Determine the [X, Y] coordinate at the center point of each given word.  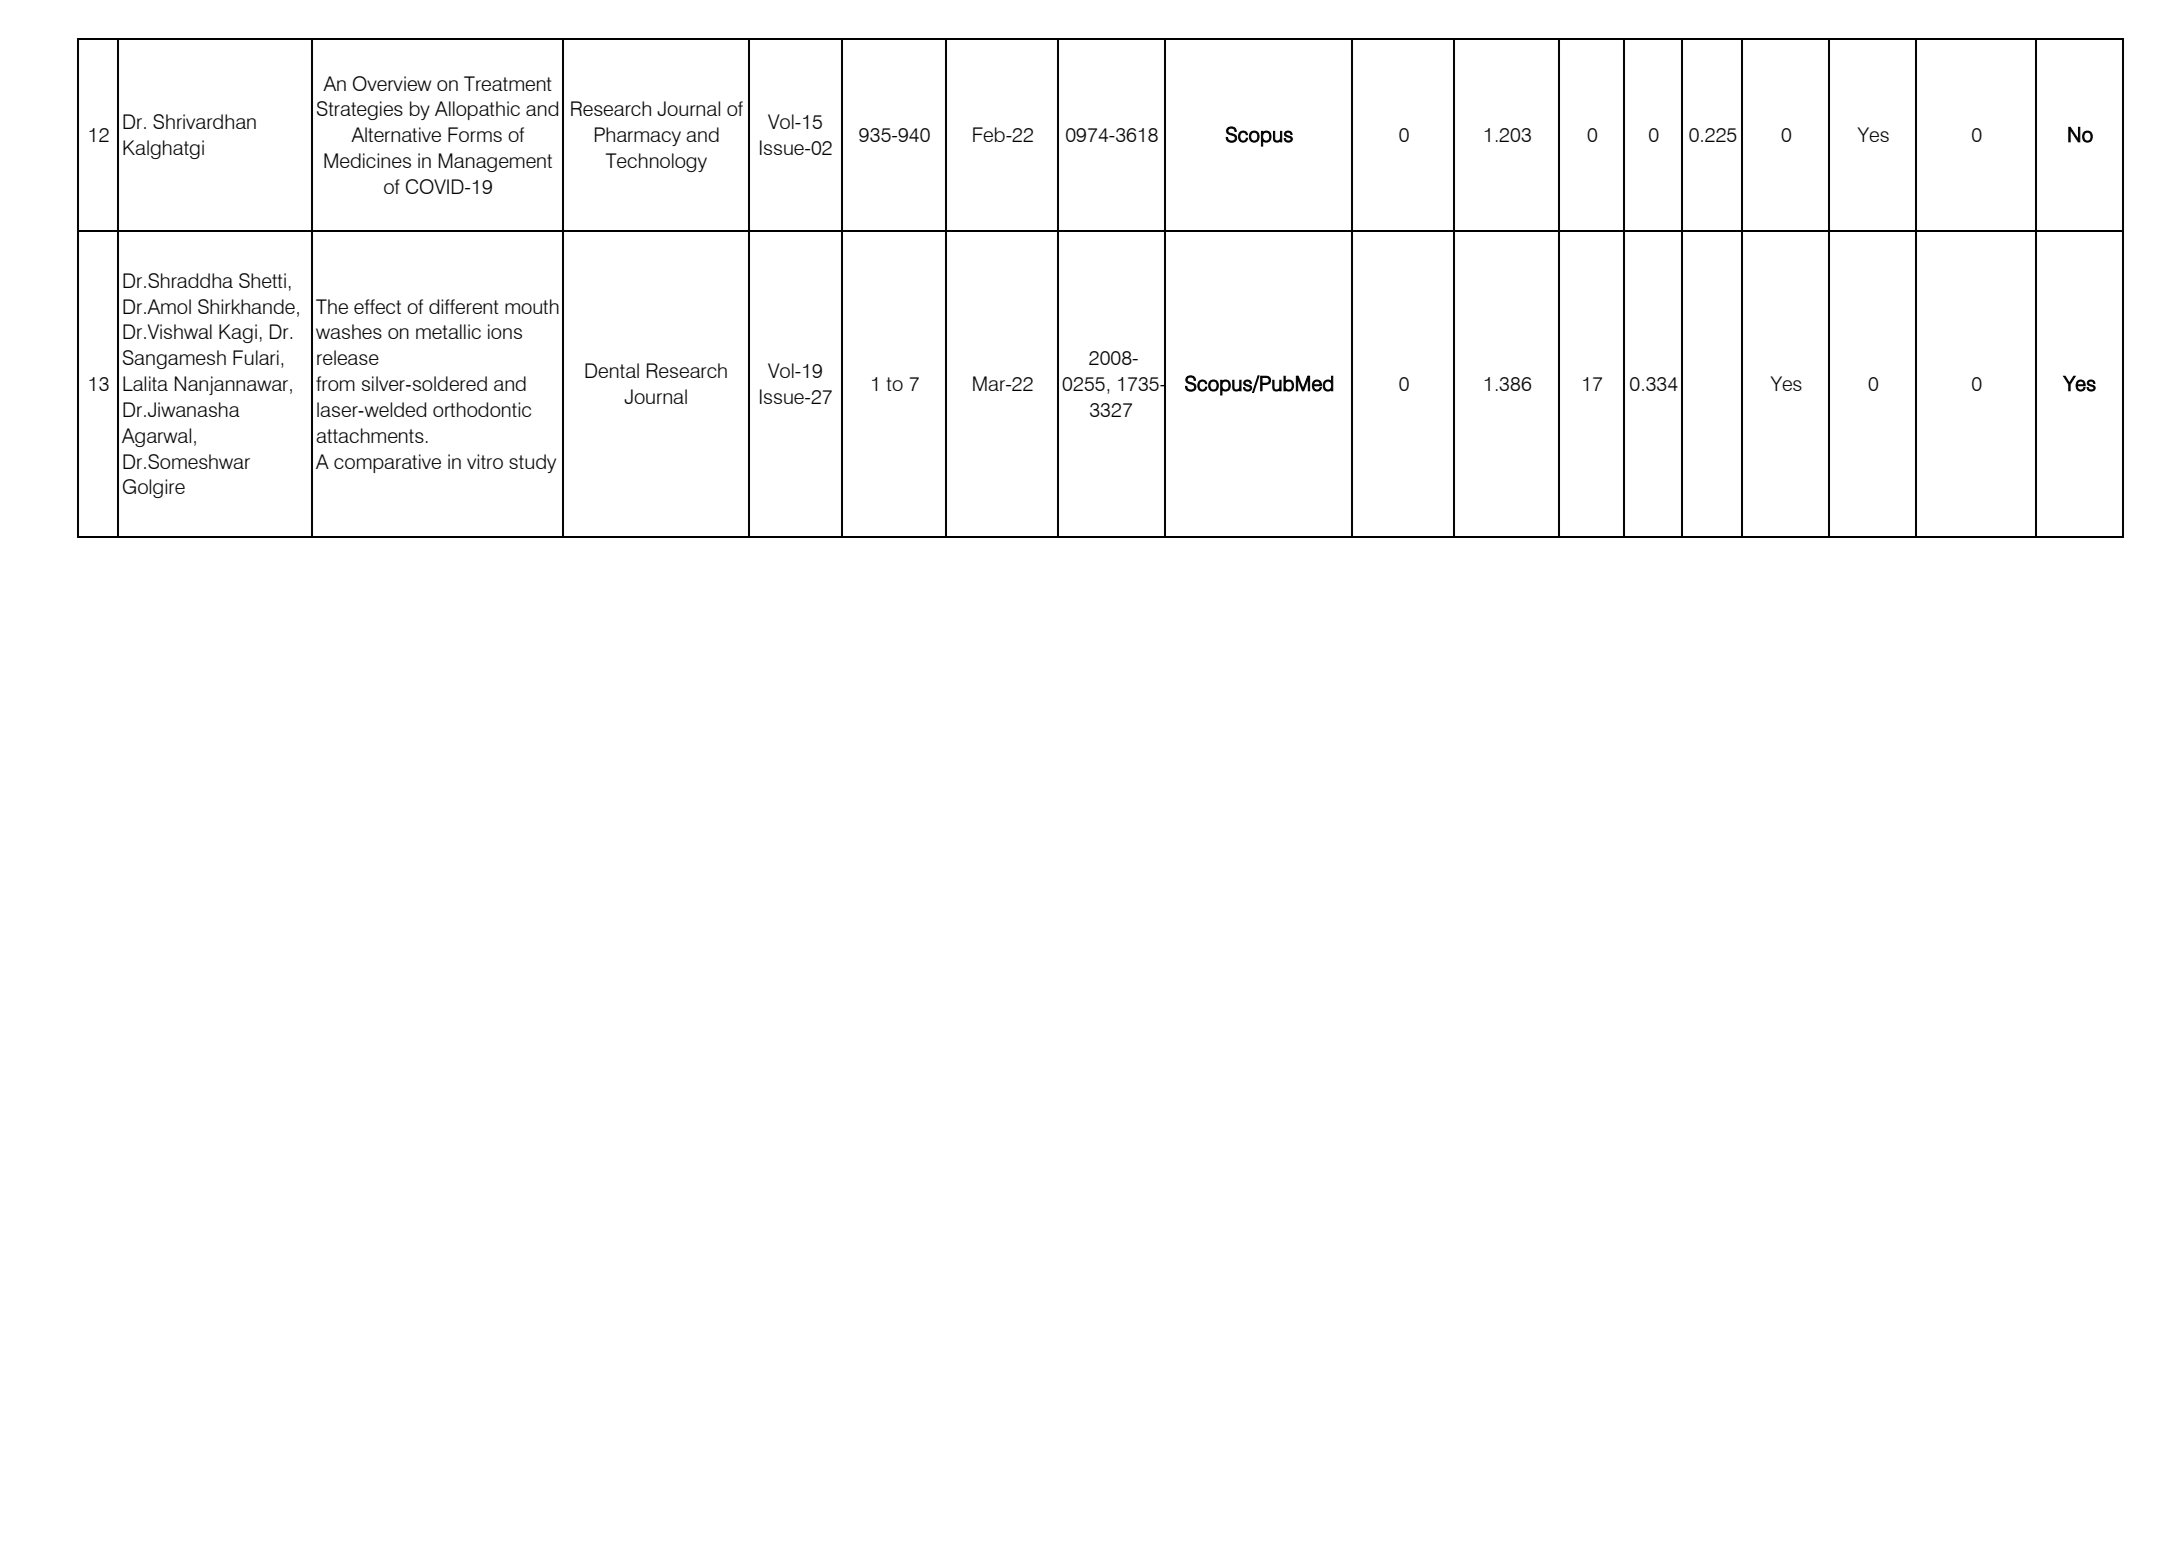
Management [495, 162]
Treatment [508, 83]
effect [377, 306]
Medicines [367, 160]
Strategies [360, 110]
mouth [532, 306]
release [348, 357]
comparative [387, 463]
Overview [392, 83]
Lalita [145, 383]
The [332, 306]
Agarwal [156, 437]
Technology [656, 162]
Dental [612, 370]
